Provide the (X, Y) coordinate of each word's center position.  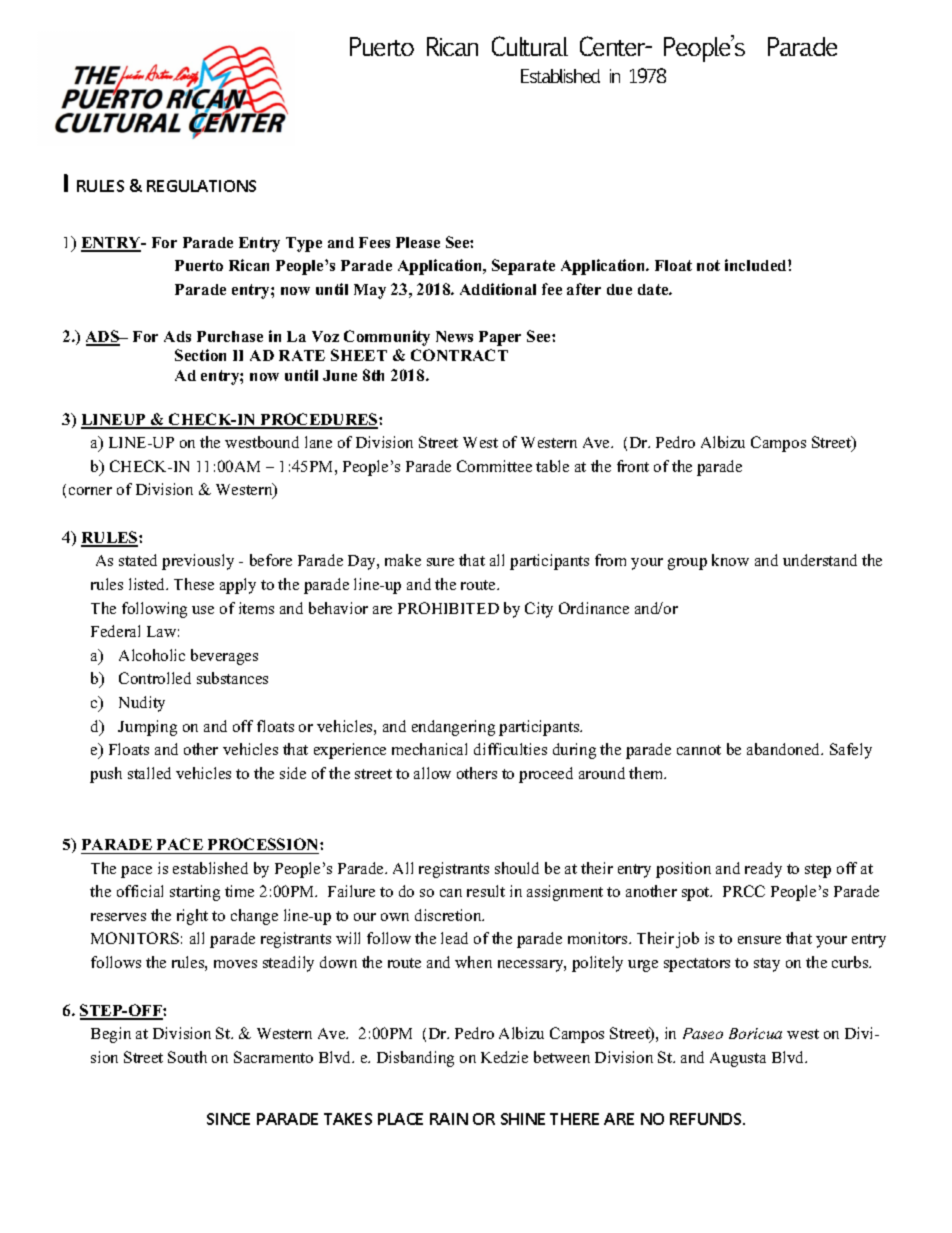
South (187, 1057)
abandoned (785, 749)
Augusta (738, 1059)
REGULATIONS (201, 186)
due (619, 289)
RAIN (449, 1119)
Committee (494, 466)
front (633, 466)
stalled (149, 773)
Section (200, 355)
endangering (453, 728)
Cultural (530, 46)
